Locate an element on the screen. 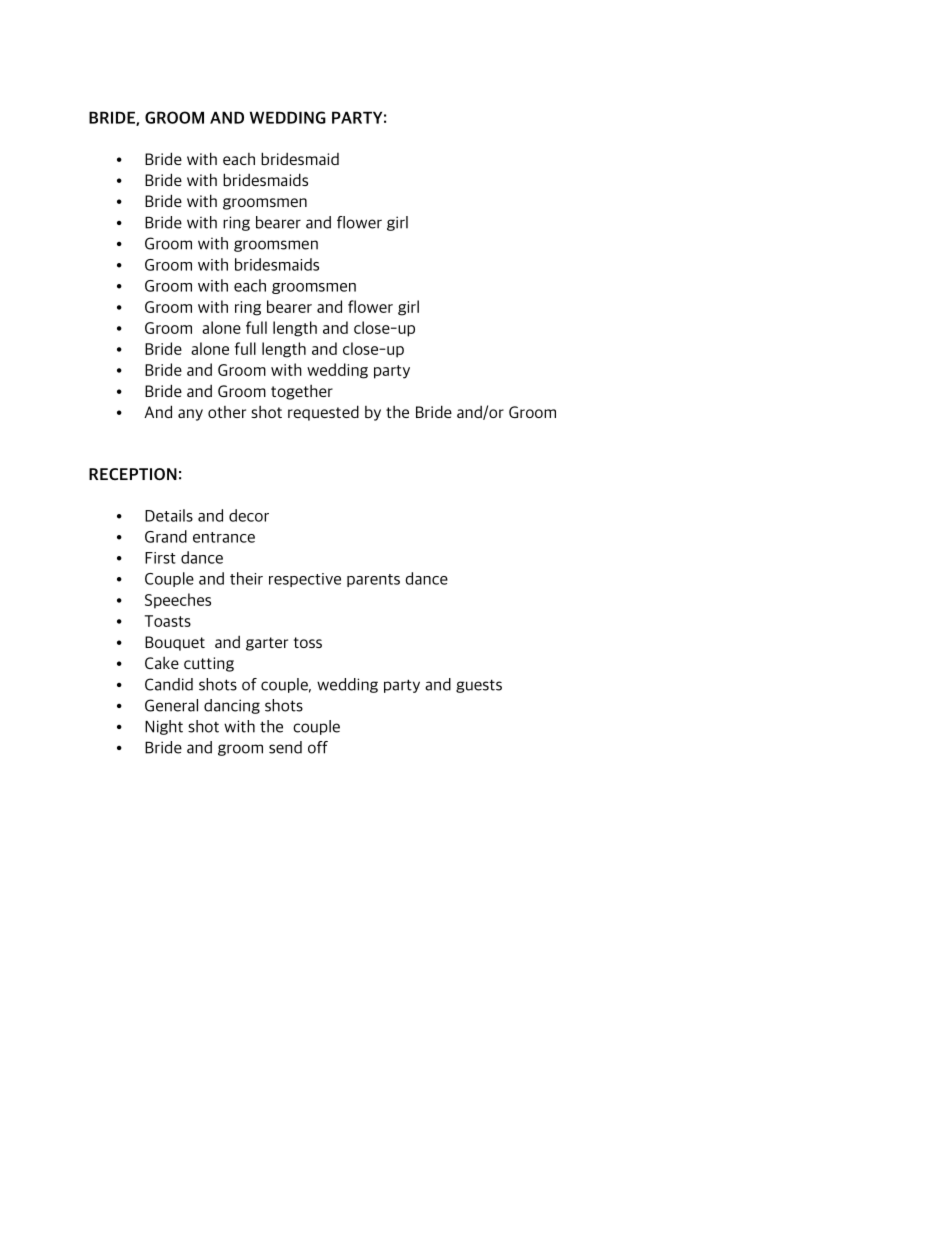 The image size is (952, 1233). requested is located at coordinates (323, 413).
